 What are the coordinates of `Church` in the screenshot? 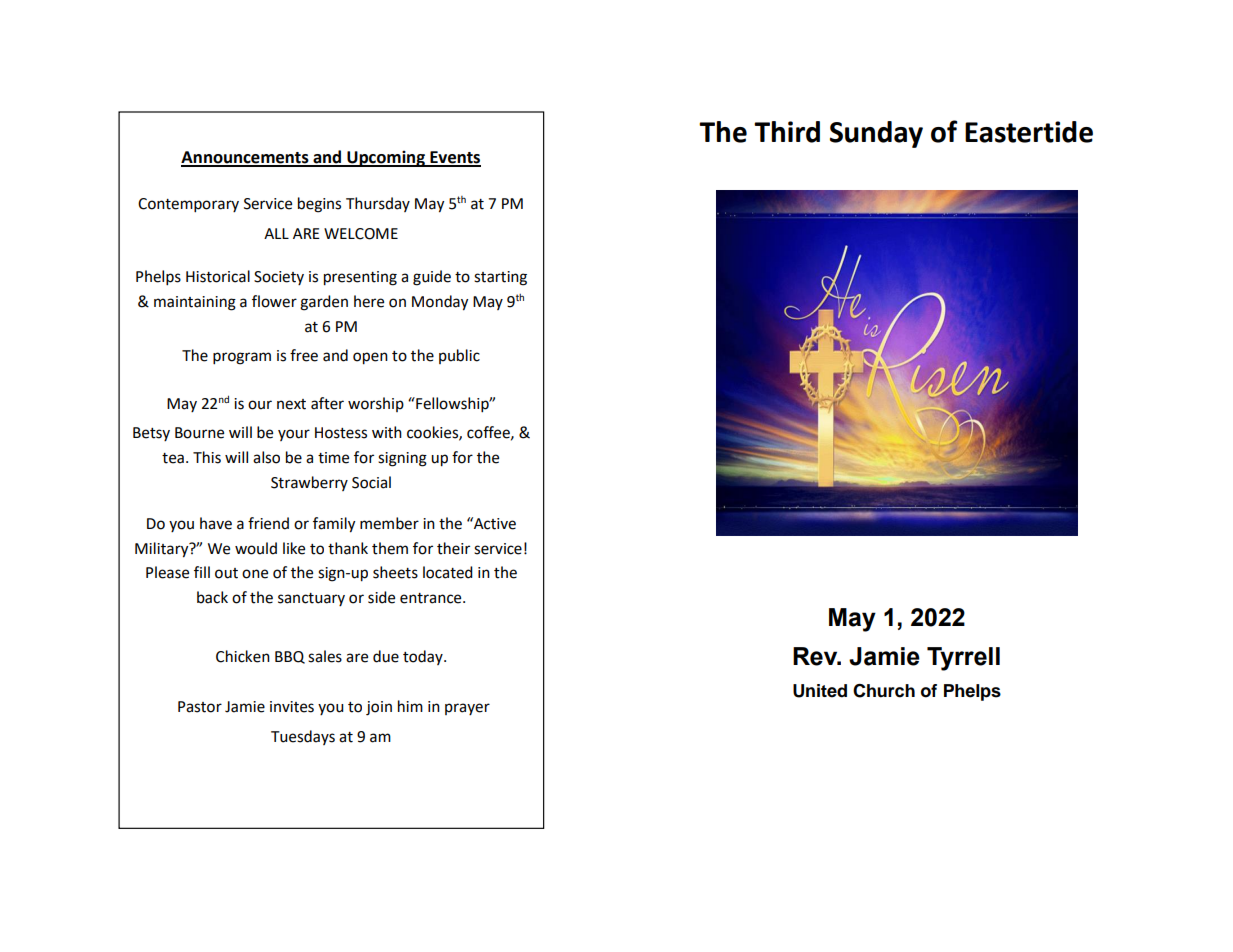 It's located at (884, 691).
